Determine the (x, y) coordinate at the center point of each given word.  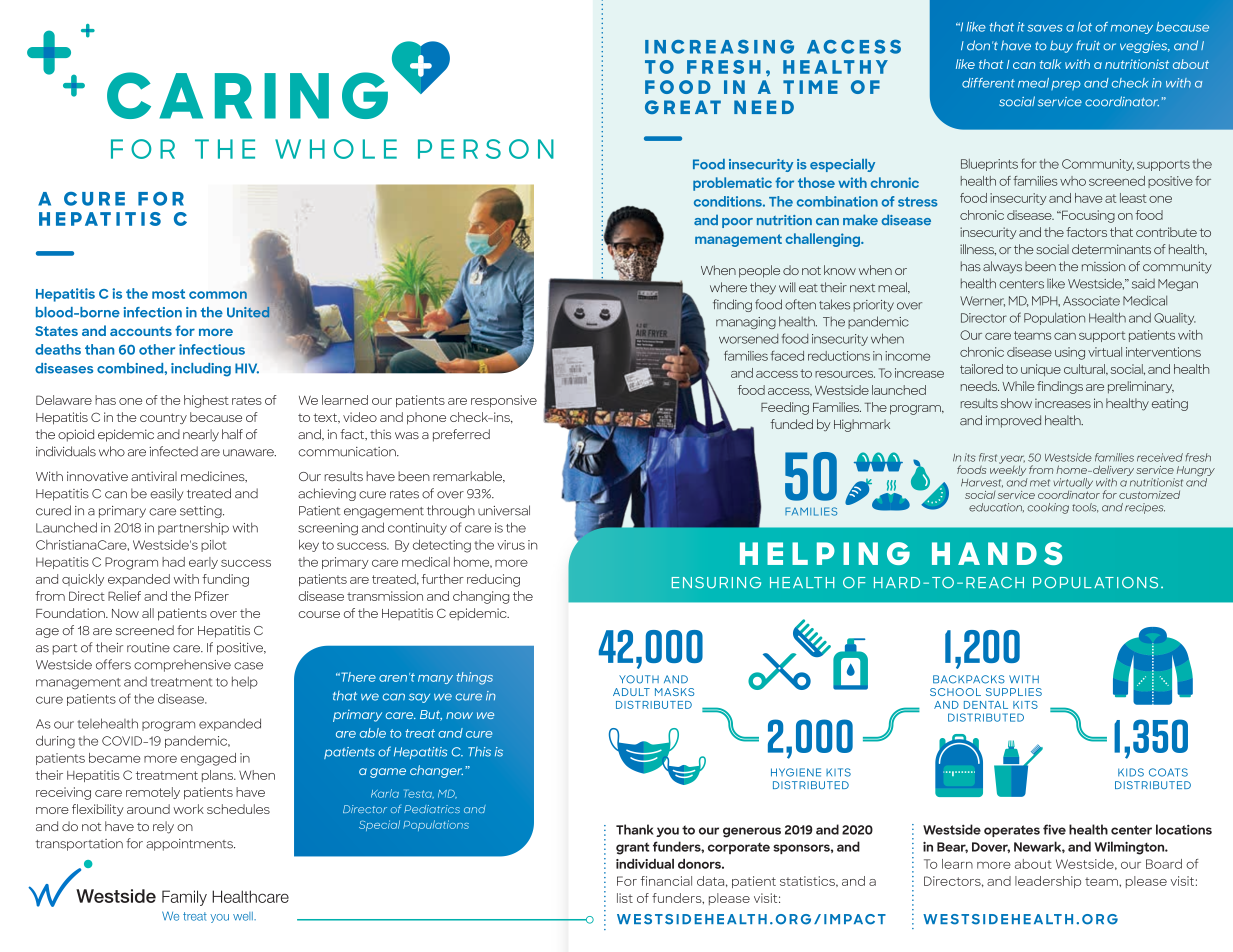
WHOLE (336, 149)
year (1012, 459)
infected (173, 451)
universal (504, 510)
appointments (190, 845)
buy (1061, 46)
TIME (810, 87)
